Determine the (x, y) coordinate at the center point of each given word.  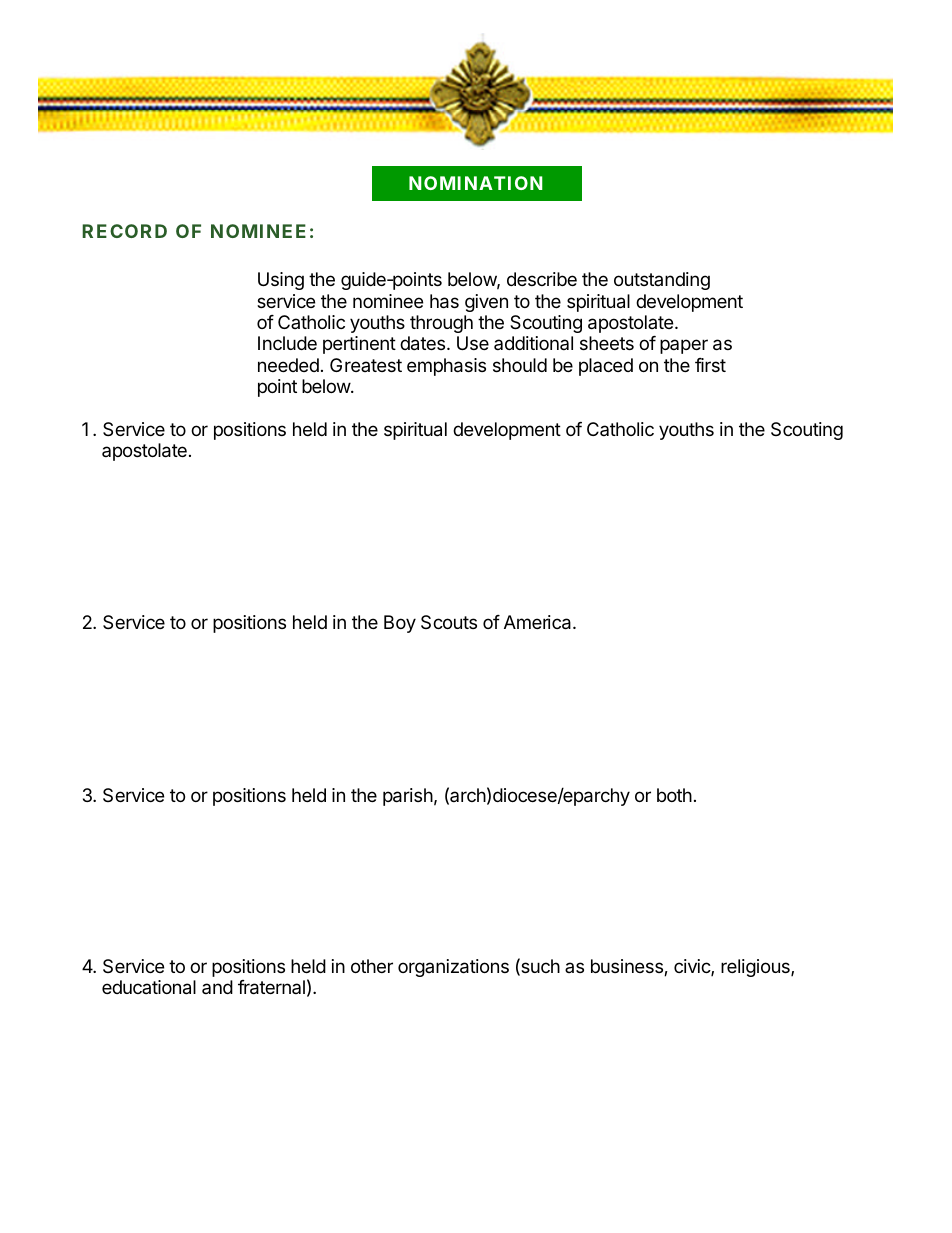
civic (693, 967)
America (539, 622)
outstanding (662, 281)
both (674, 795)
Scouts (449, 622)
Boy (400, 624)
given (486, 303)
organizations (453, 968)
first (710, 365)
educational (149, 987)
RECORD (124, 231)
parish (408, 797)
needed (288, 365)
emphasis (446, 367)
